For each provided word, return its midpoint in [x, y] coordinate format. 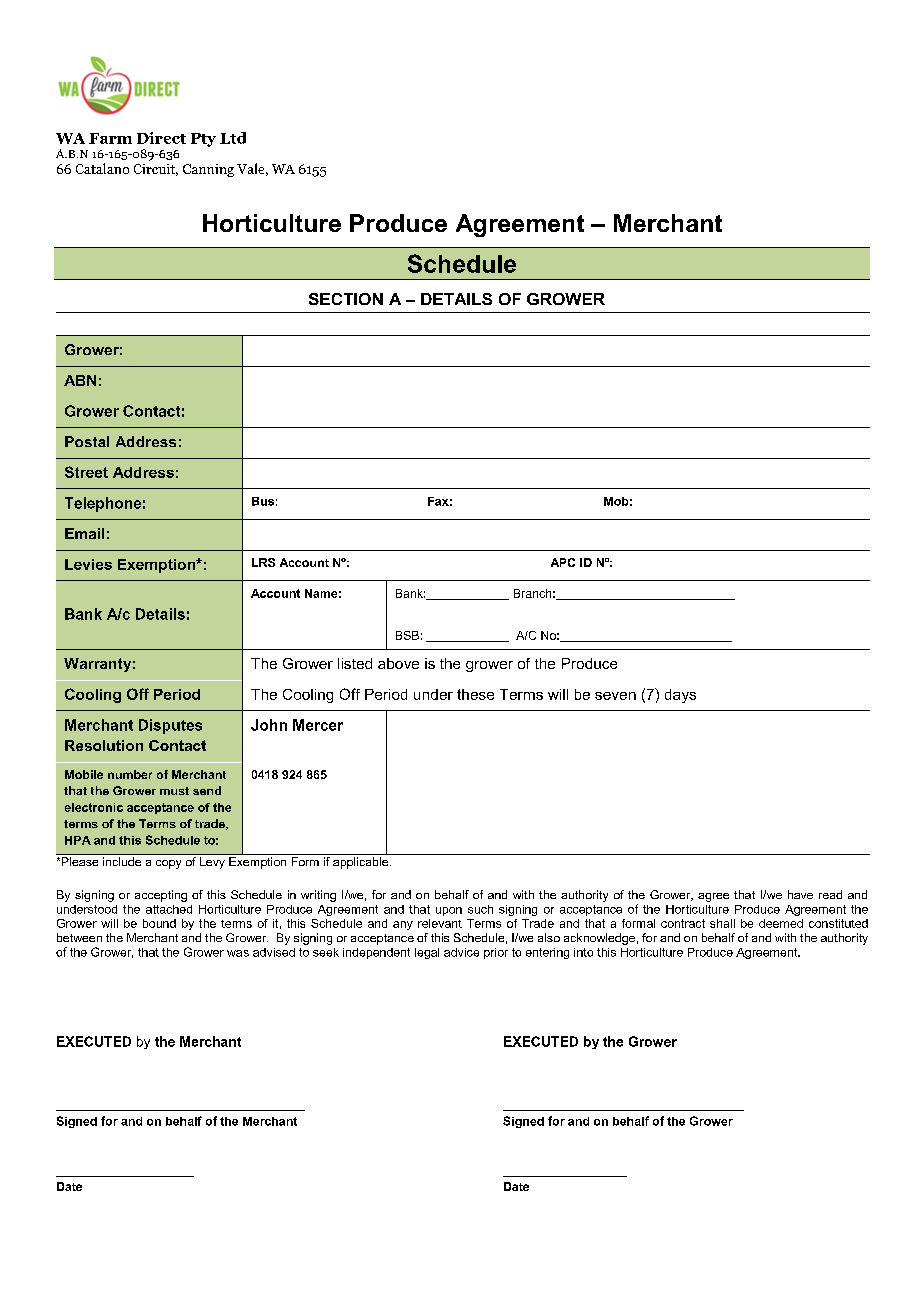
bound [159, 923]
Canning [208, 170]
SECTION [346, 299]
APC [563, 562]
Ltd [233, 138]
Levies [88, 564]
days [680, 696]
